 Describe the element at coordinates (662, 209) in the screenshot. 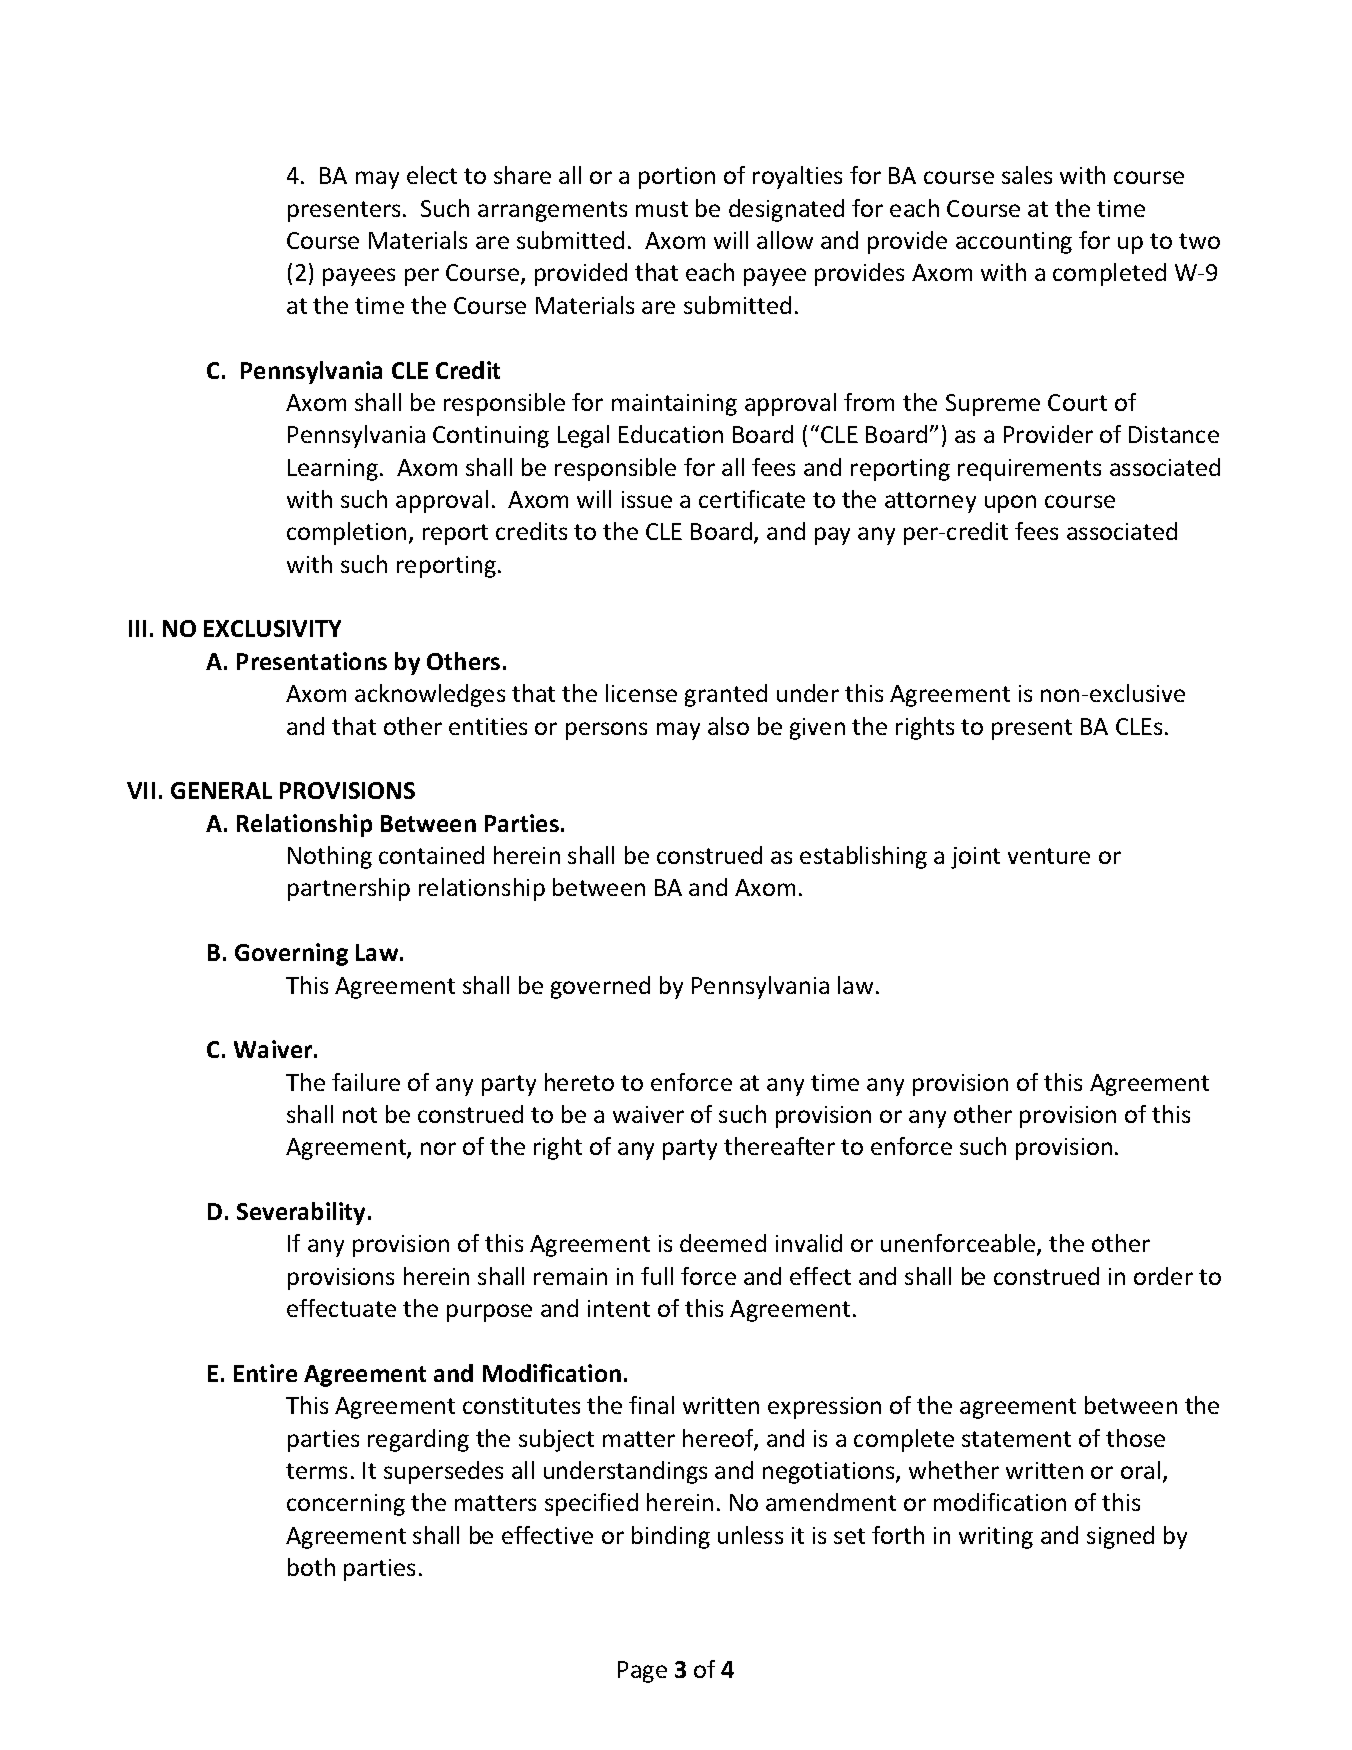

I see `must` at that location.
